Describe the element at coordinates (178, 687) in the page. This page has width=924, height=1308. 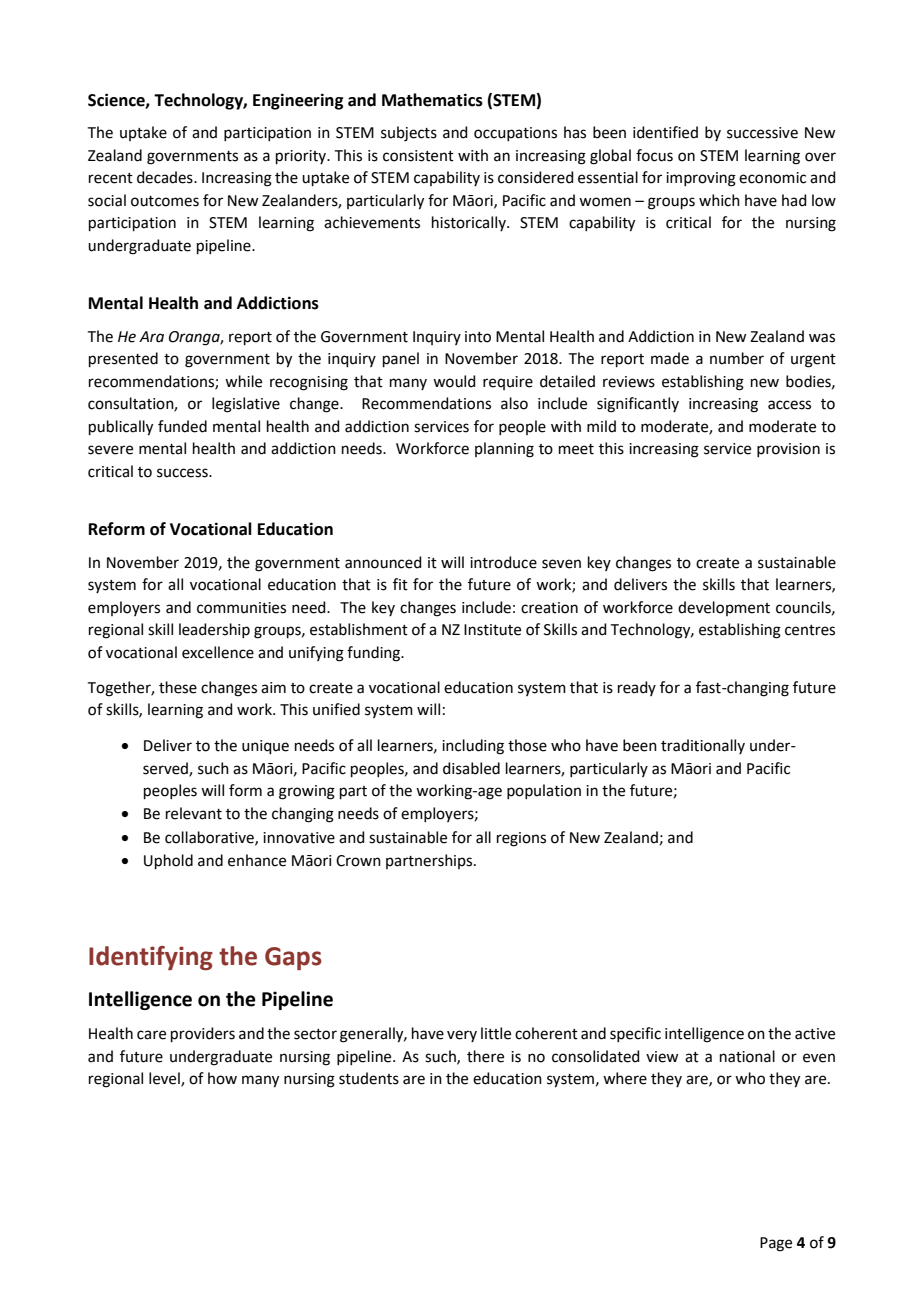
I see `these` at that location.
